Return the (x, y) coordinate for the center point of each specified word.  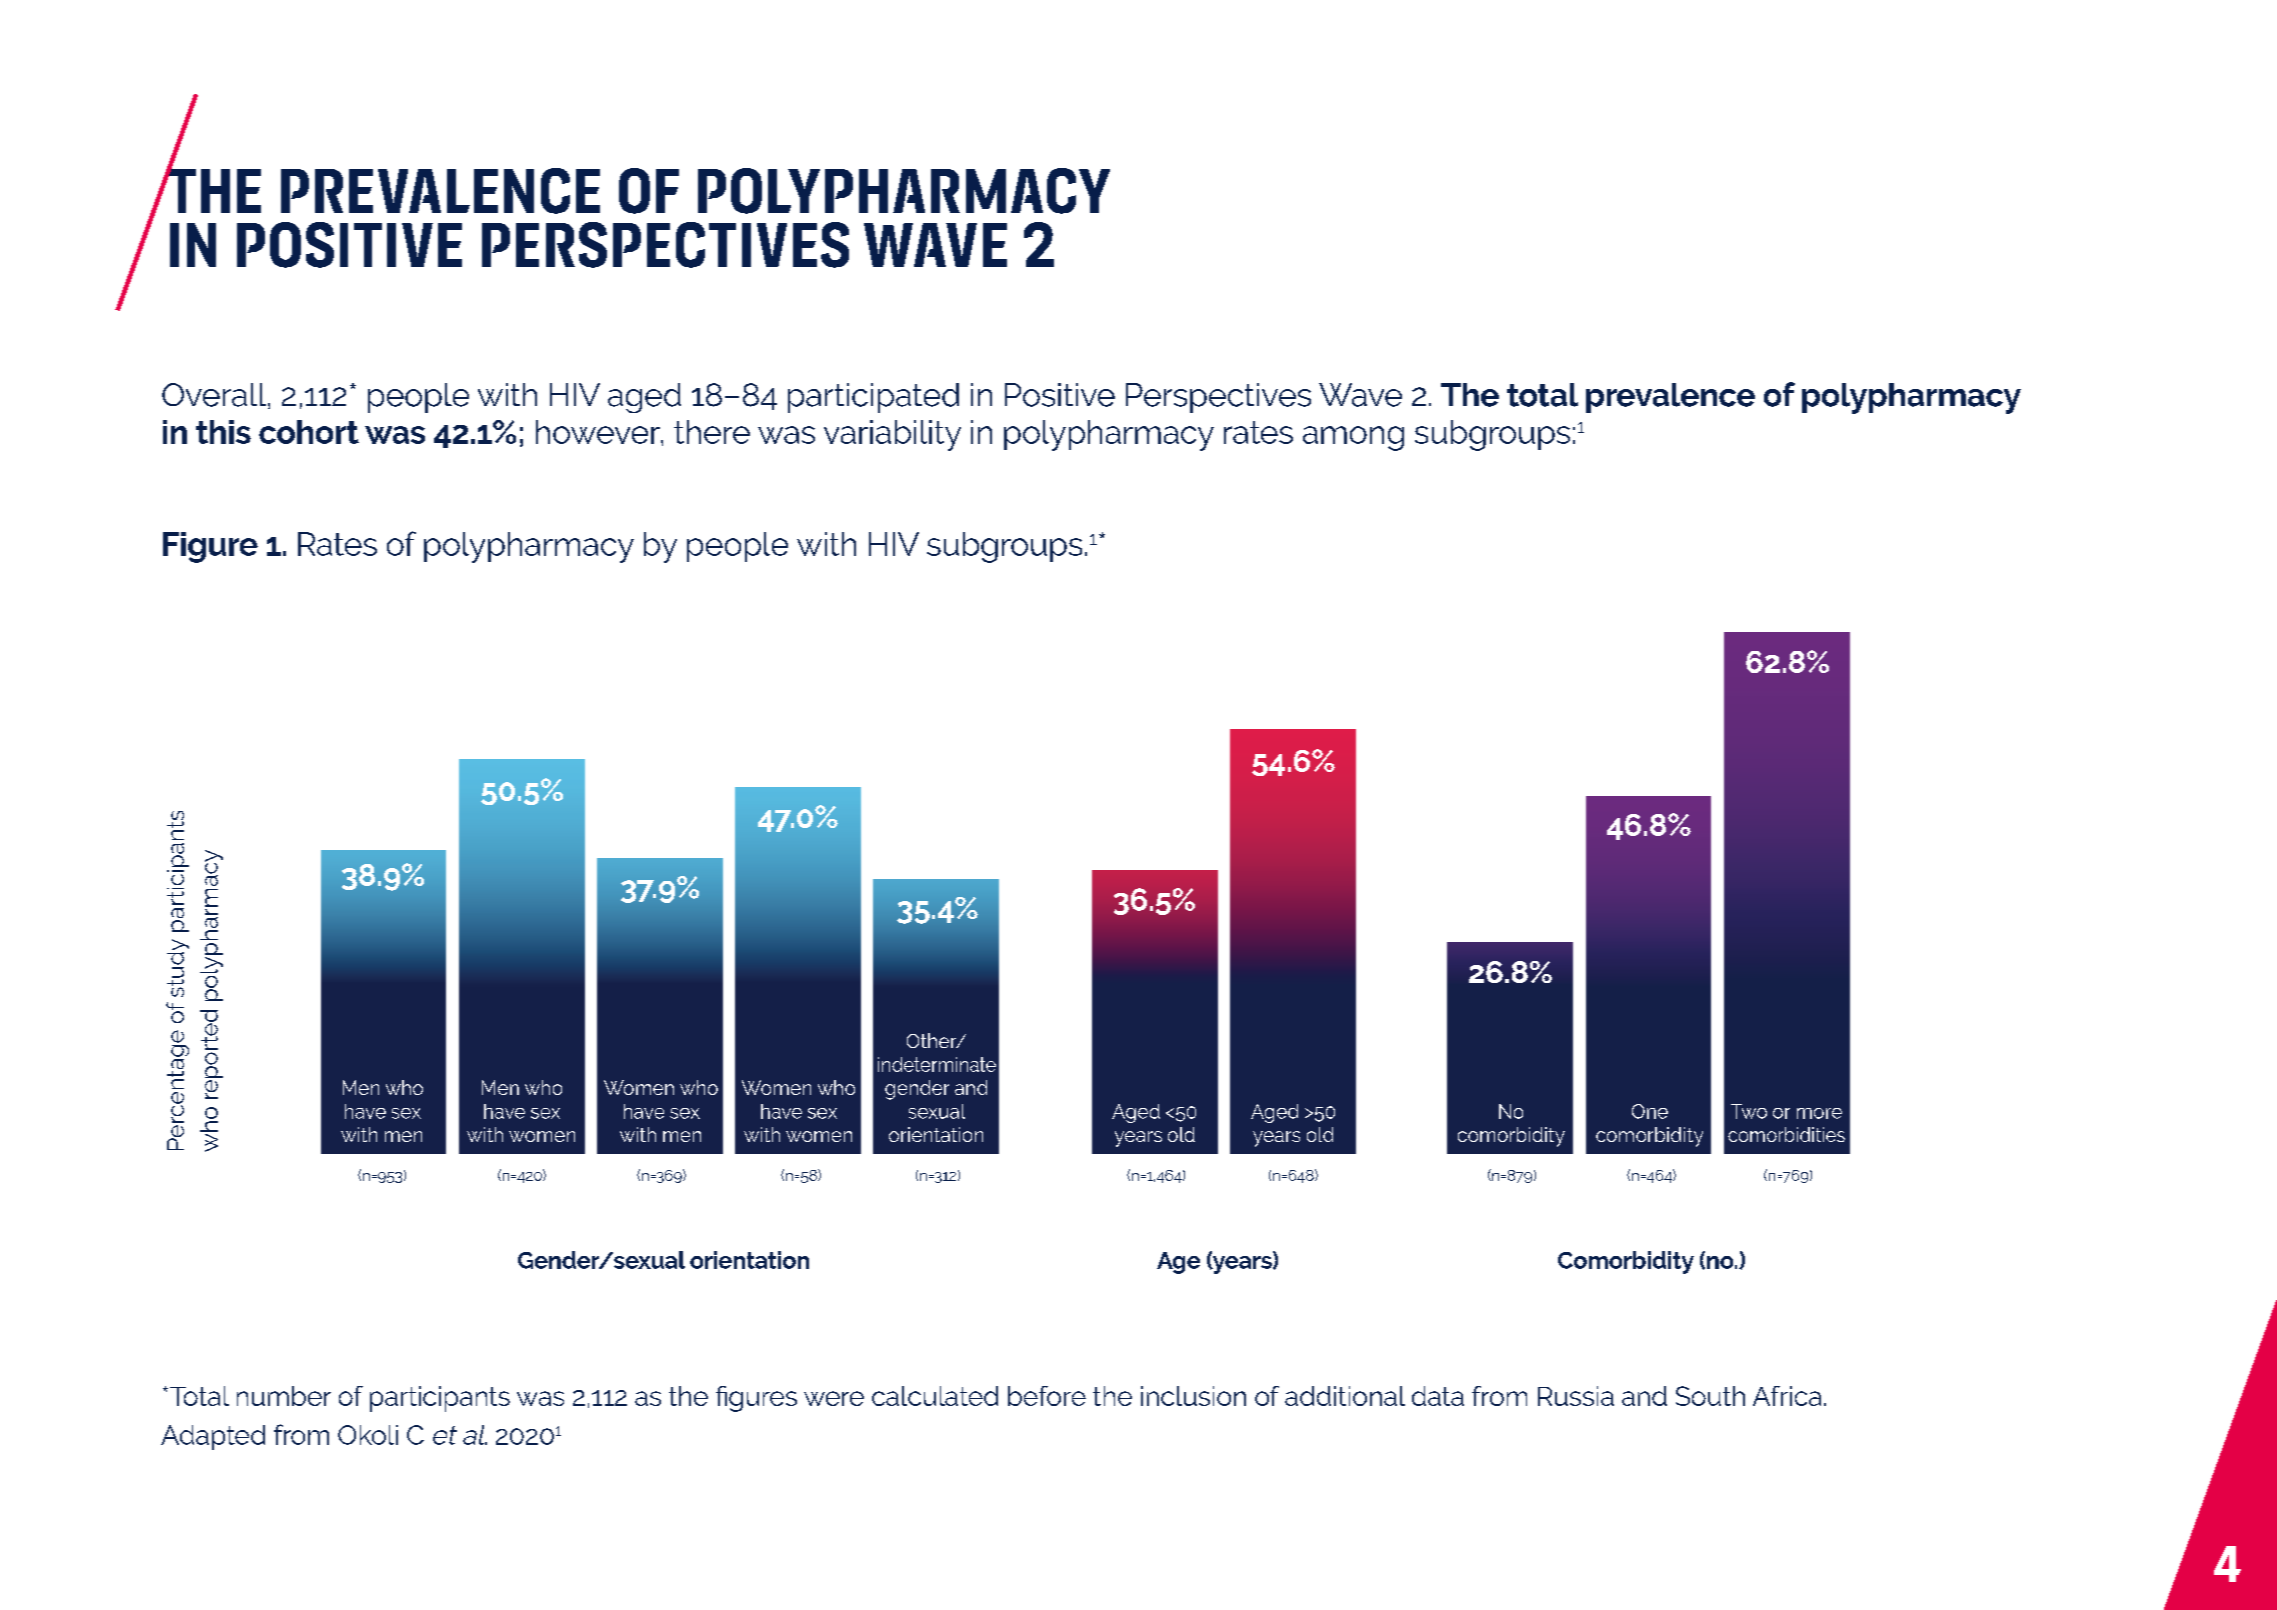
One (1650, 1111)
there (712, 432)
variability (892, 435)
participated (873, 398)
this (223, 432)
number (284, 1396)
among (1353, 438)
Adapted (213, 1437)
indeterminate (937, 1064)
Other (933, 1040)
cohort (309, 432)
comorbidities (1786, 1134)
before (1047, 1396)
